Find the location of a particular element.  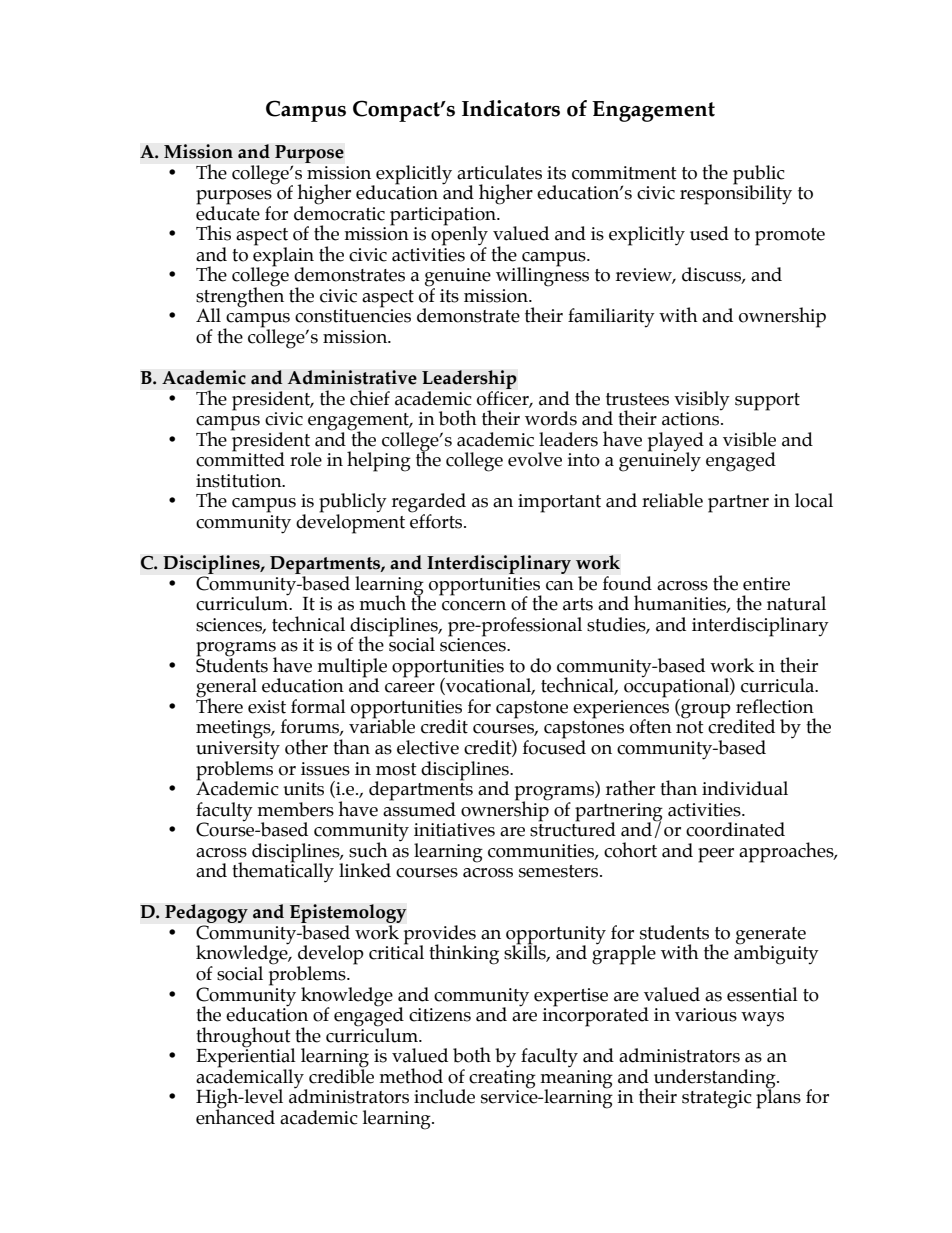

concern is located at coordinates (474, 606).
